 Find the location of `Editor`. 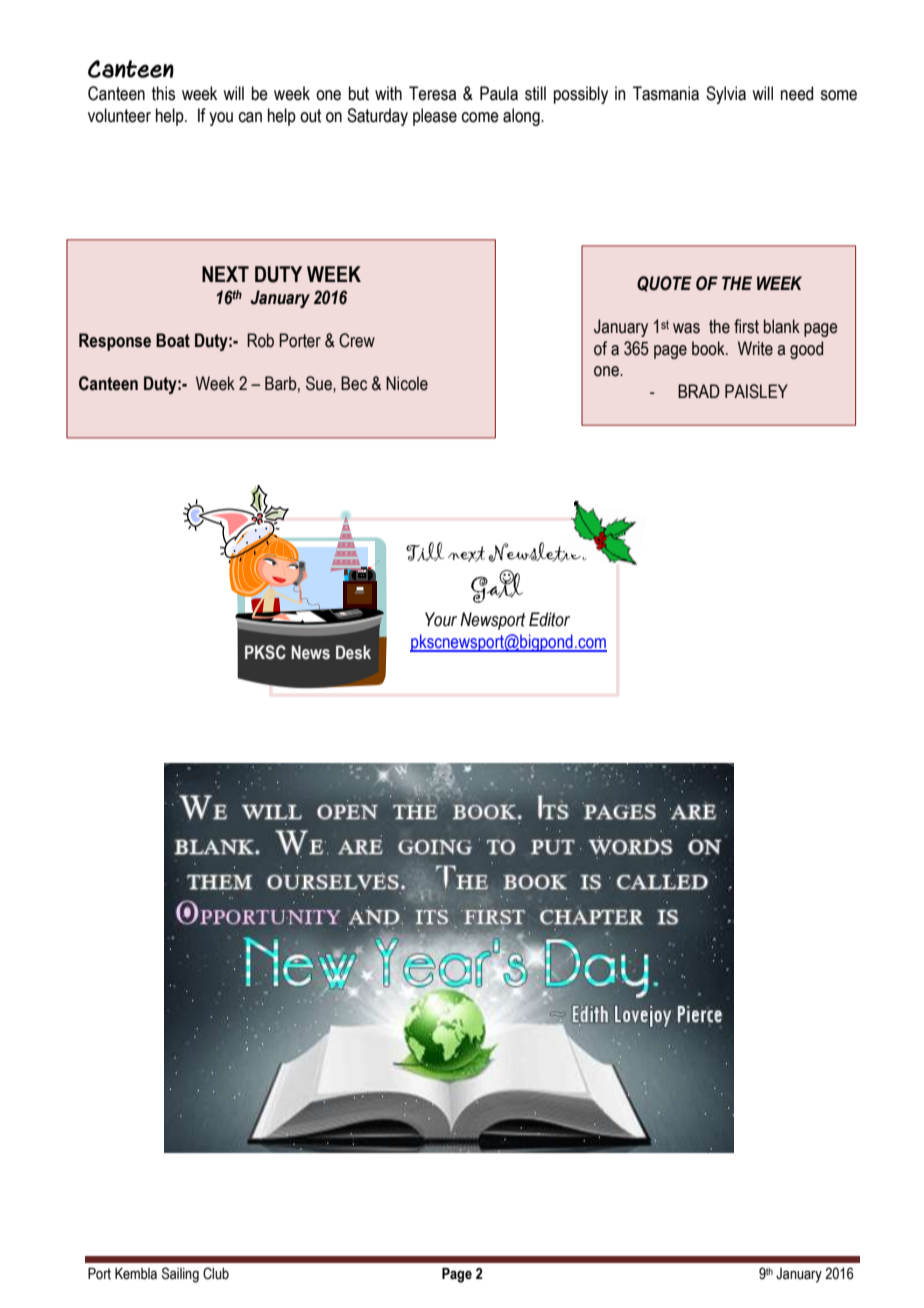

Editor is located at coordinates (549, 619).
